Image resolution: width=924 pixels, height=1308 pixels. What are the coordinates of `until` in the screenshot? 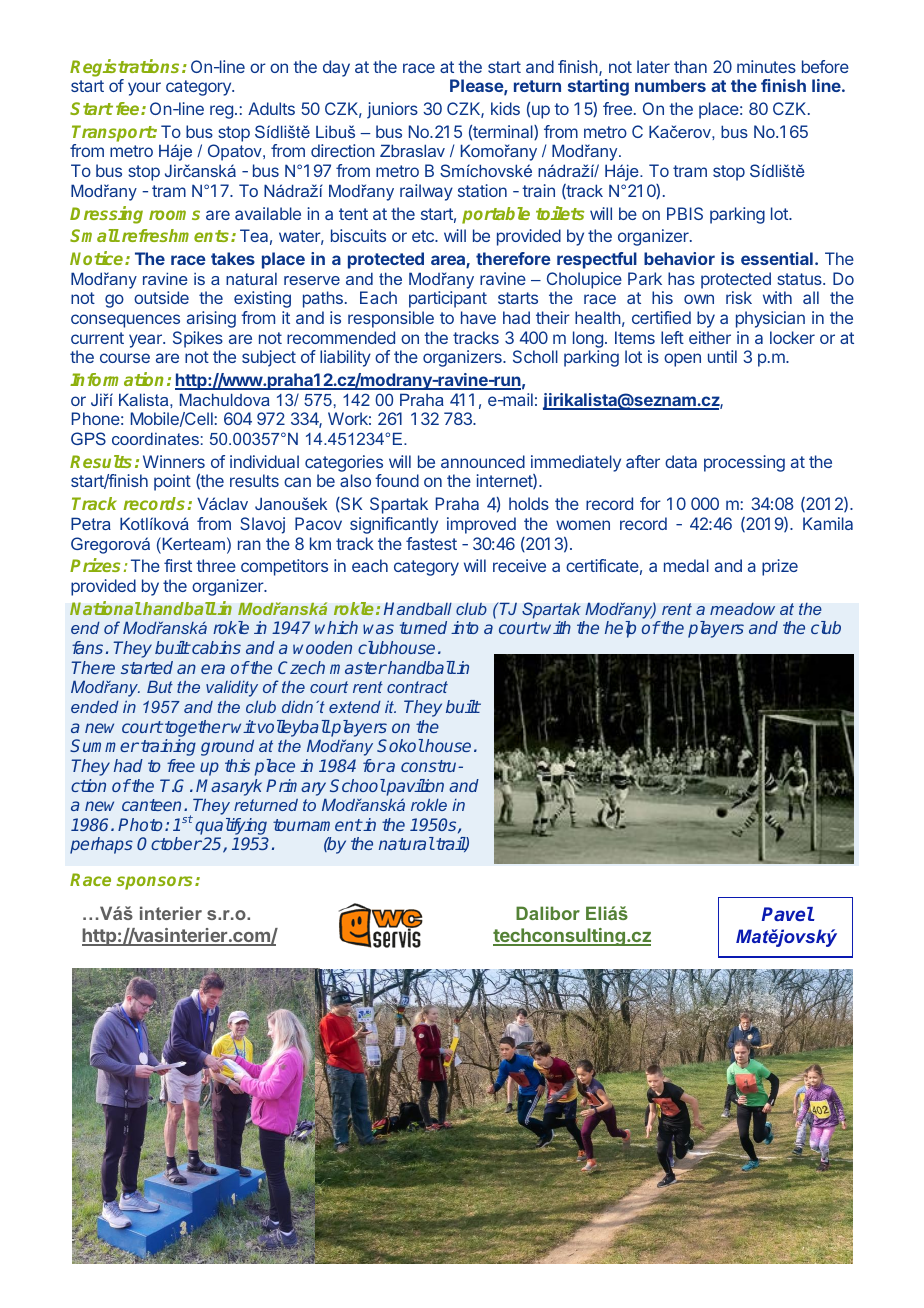 It's located at (722, 356).
